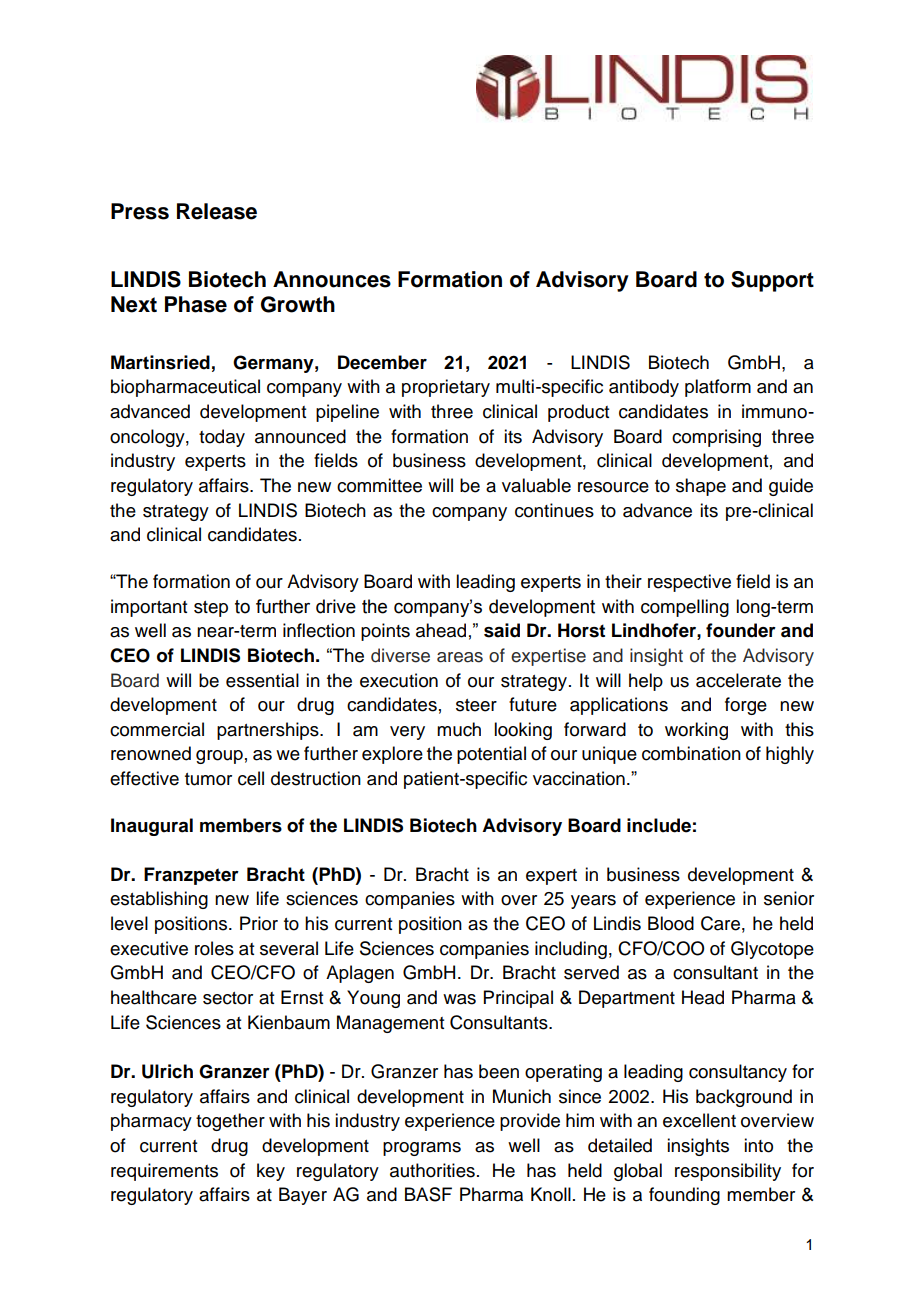 The height and width of the screenshot is (1308, 924). What do you see at coordinates (332, 279) in the screenshot?
I see `Announces` at bounding box center [332, 279].
